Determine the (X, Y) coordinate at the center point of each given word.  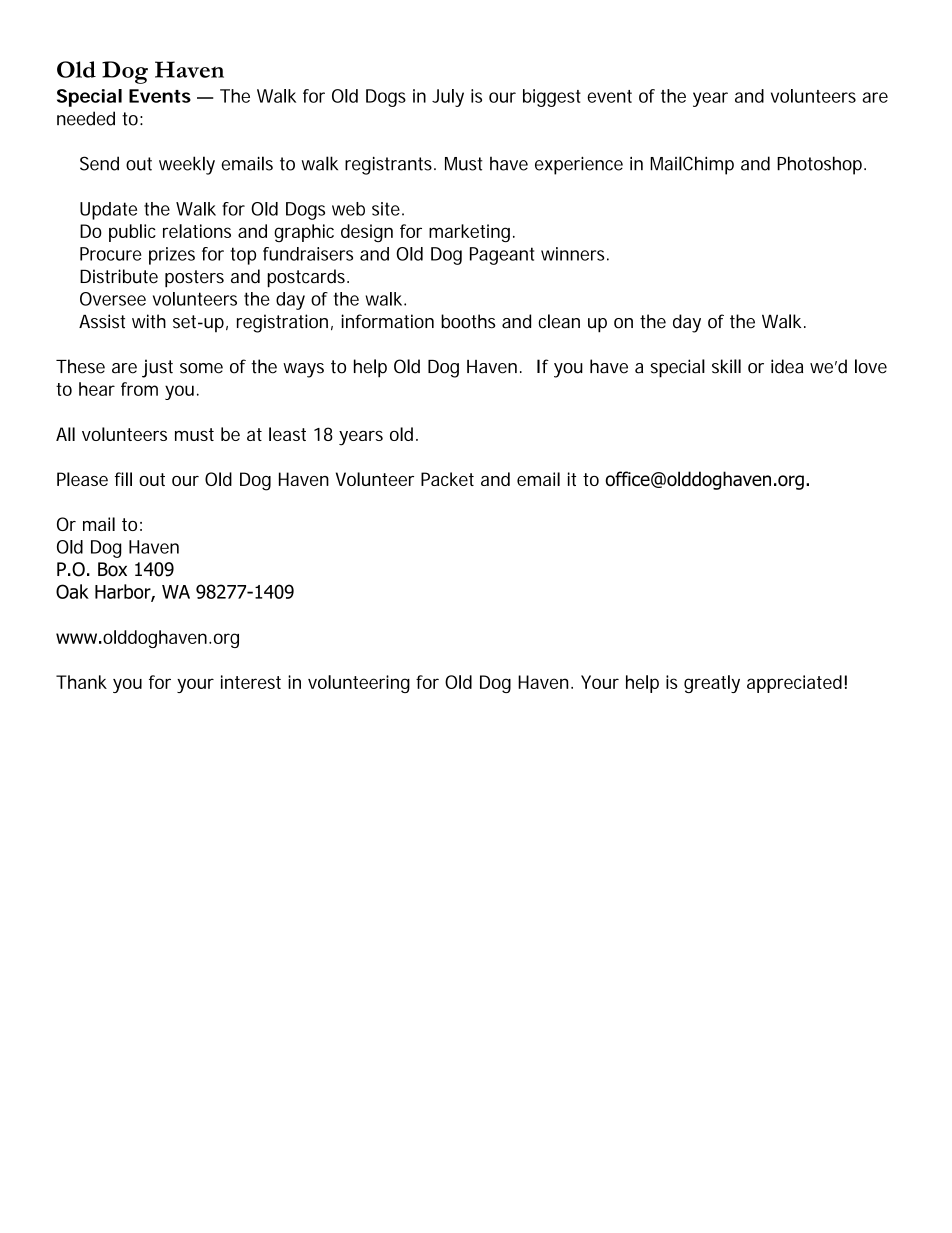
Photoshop (821, 165)
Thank (81, 682)
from (139, 389)
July (448, 98)
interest (251, 682)
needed (86, 118)
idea (787, 366)
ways (303, 370)
